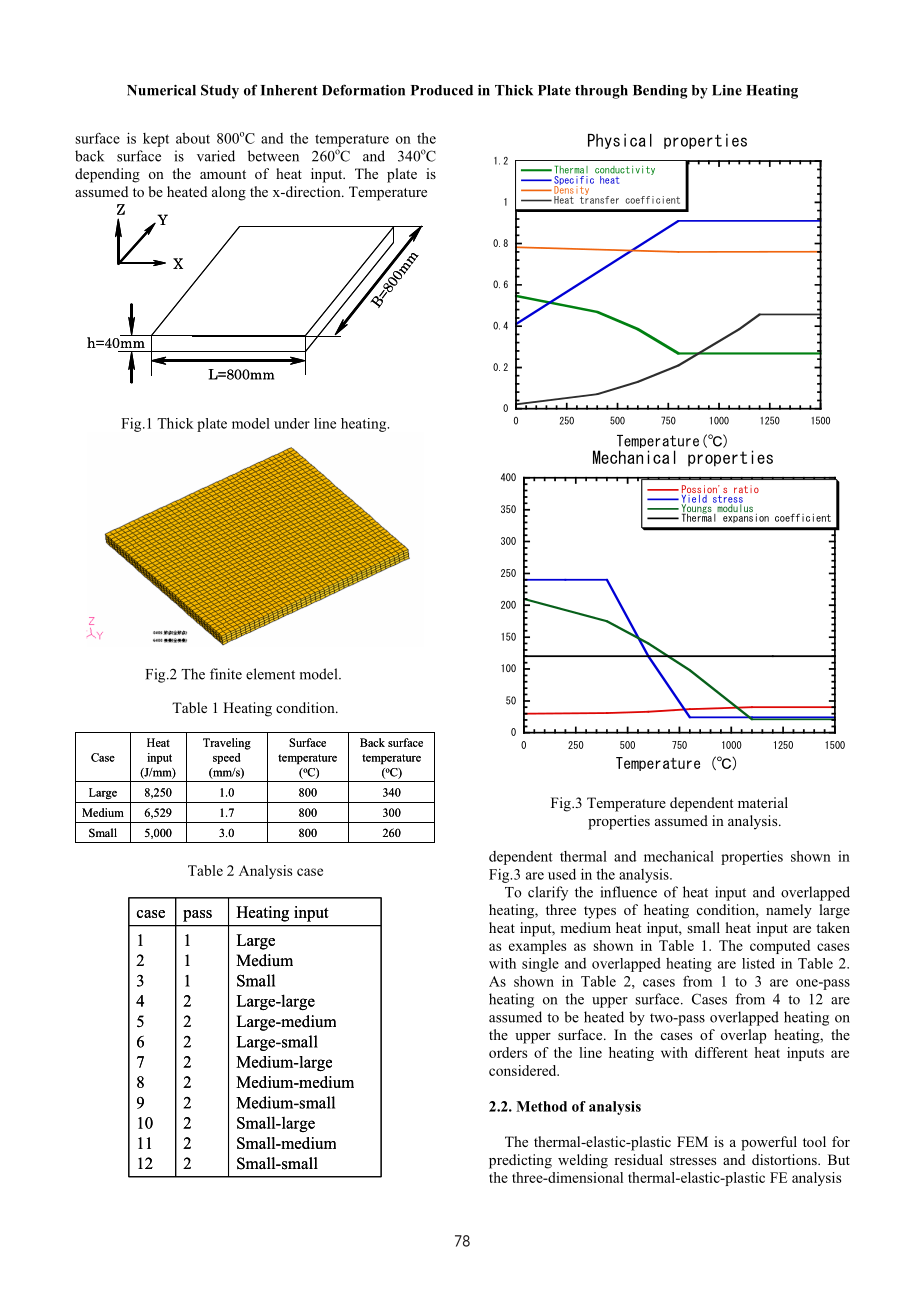  What do you see at coordinates (660, 92) in the screenshot?
I see `Bending` at bounding box center [660, 92].
